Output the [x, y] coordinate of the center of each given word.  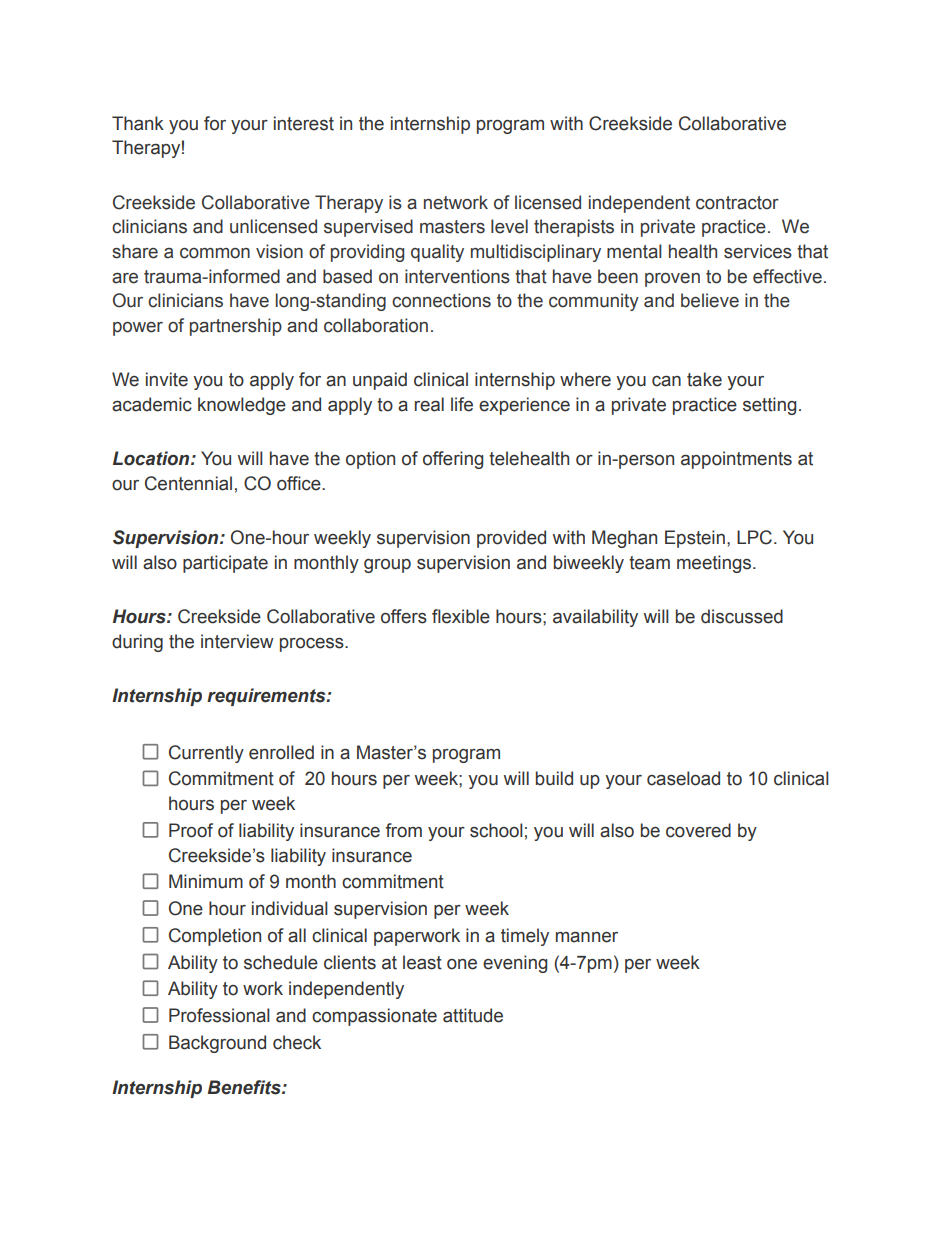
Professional [219, 1015]
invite [167, 379]
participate [225, 564]
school [496, 830]
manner [587, 937]
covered [698, 830]
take [704, 379]
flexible [461, 616]
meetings [715, 564]
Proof [191, 830]
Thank [138, 123]
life [462, 404]
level [509, 226]
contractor [737, 203]
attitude [473, 1015]
